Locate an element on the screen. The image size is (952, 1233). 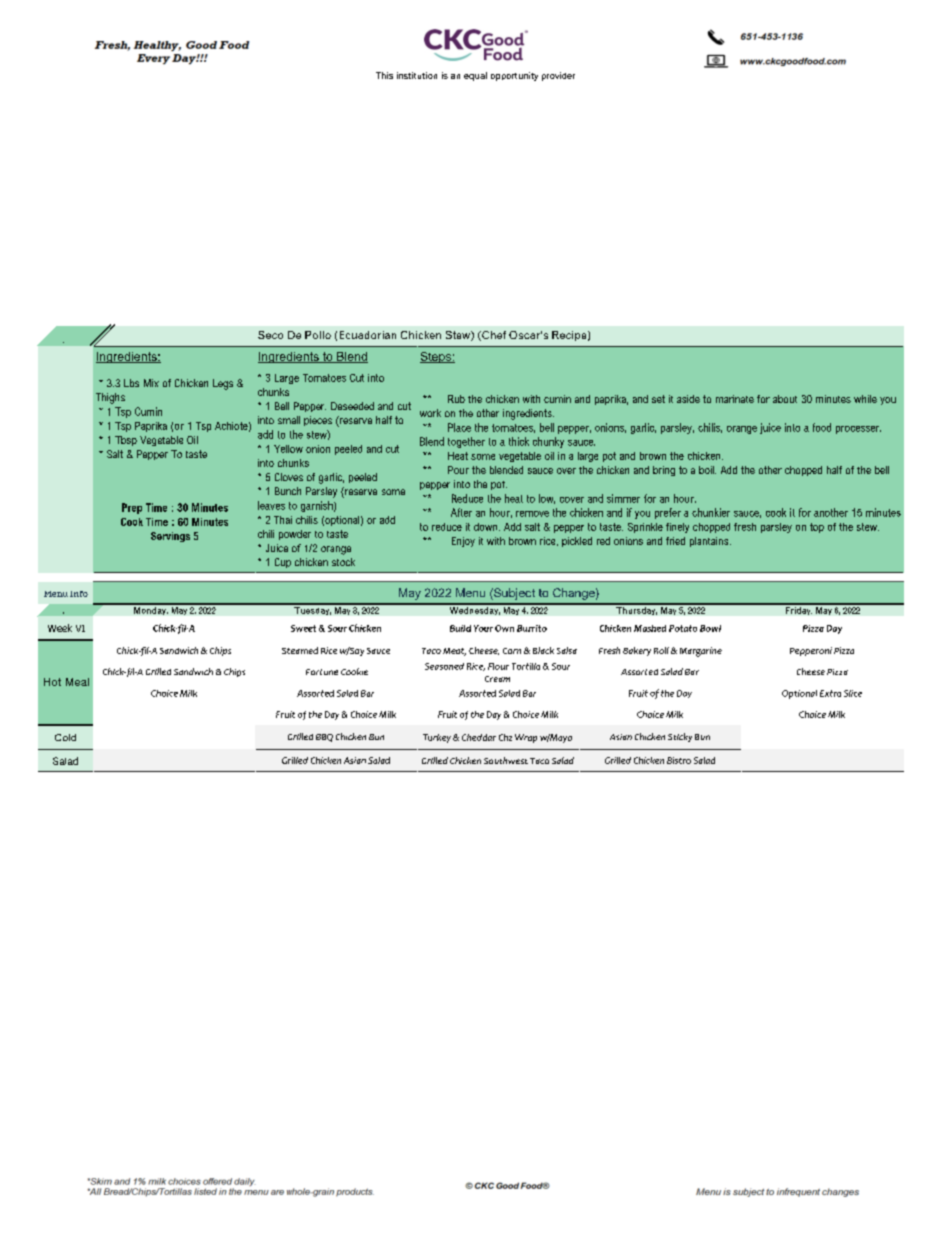
Place is located at coordinates (459, 427).
